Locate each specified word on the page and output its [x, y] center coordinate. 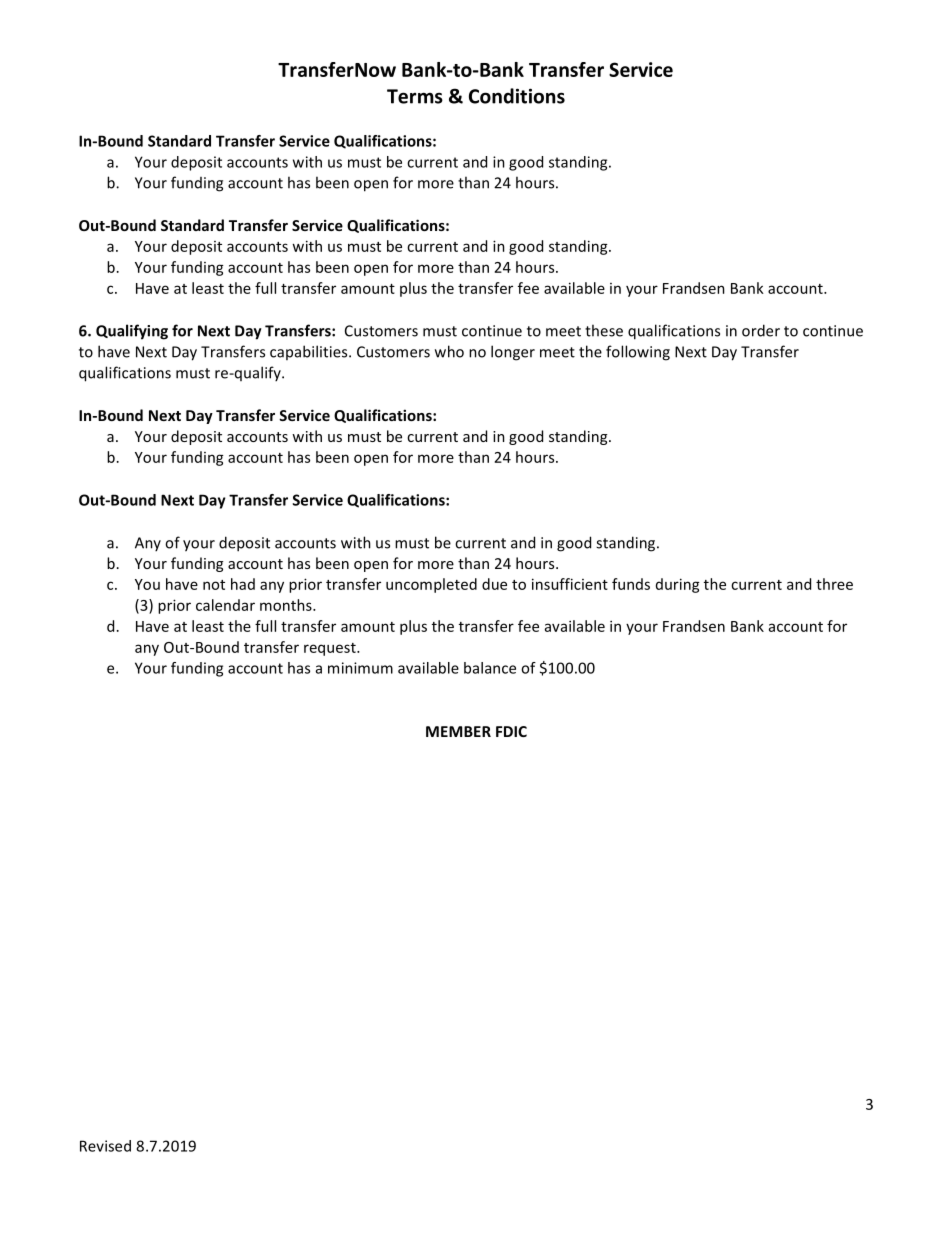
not [214, 585]
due [494, 584]
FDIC [511, 731]
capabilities [310, 352]
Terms [415, 96]
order [761, 330]
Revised [105, 1146]
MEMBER [458, 731]
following [638, 353]
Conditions [517, 96]
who [449, 351]
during [678, 585]
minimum [360, 668]
